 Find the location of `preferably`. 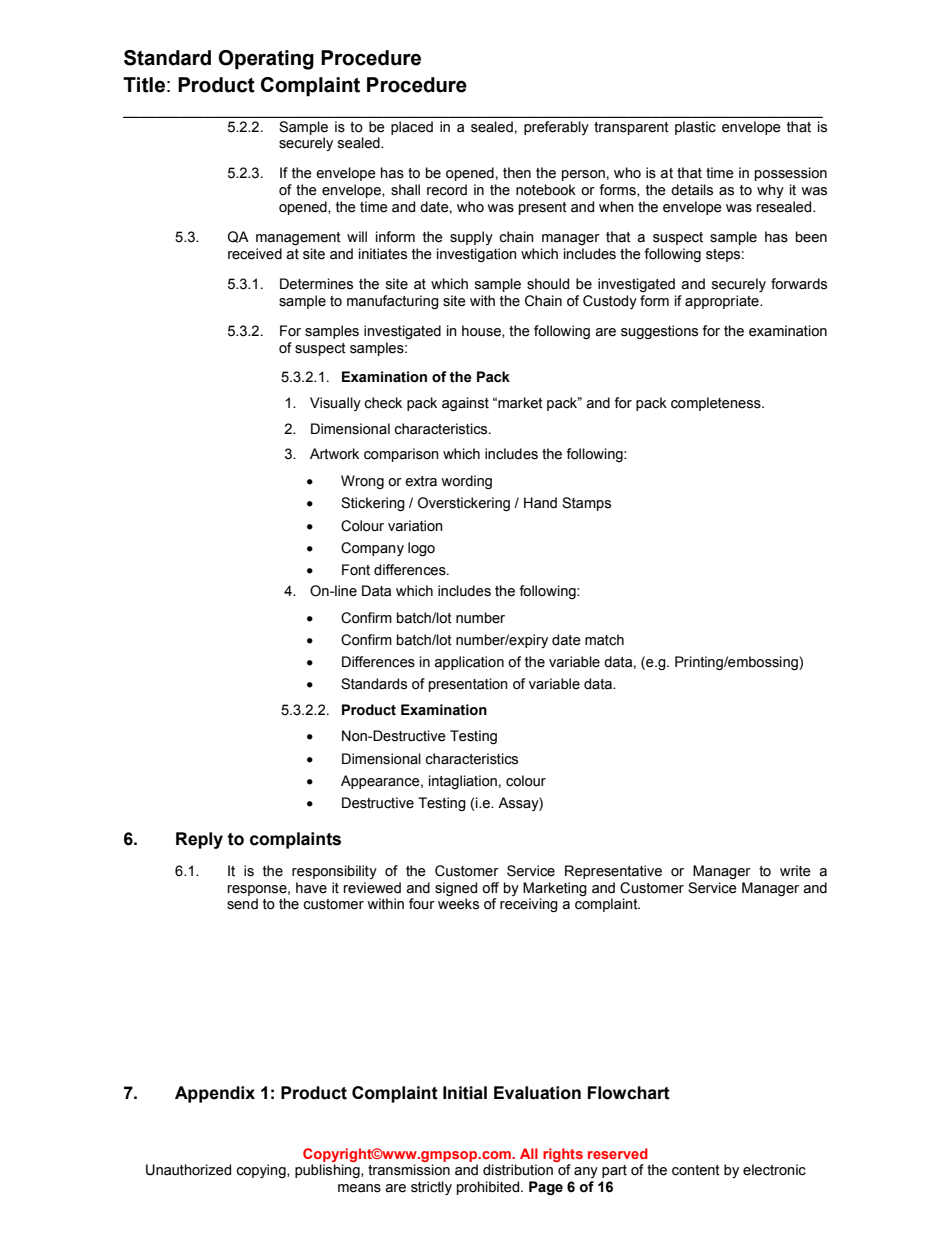

preferably is located at coordinates (556, 128).
